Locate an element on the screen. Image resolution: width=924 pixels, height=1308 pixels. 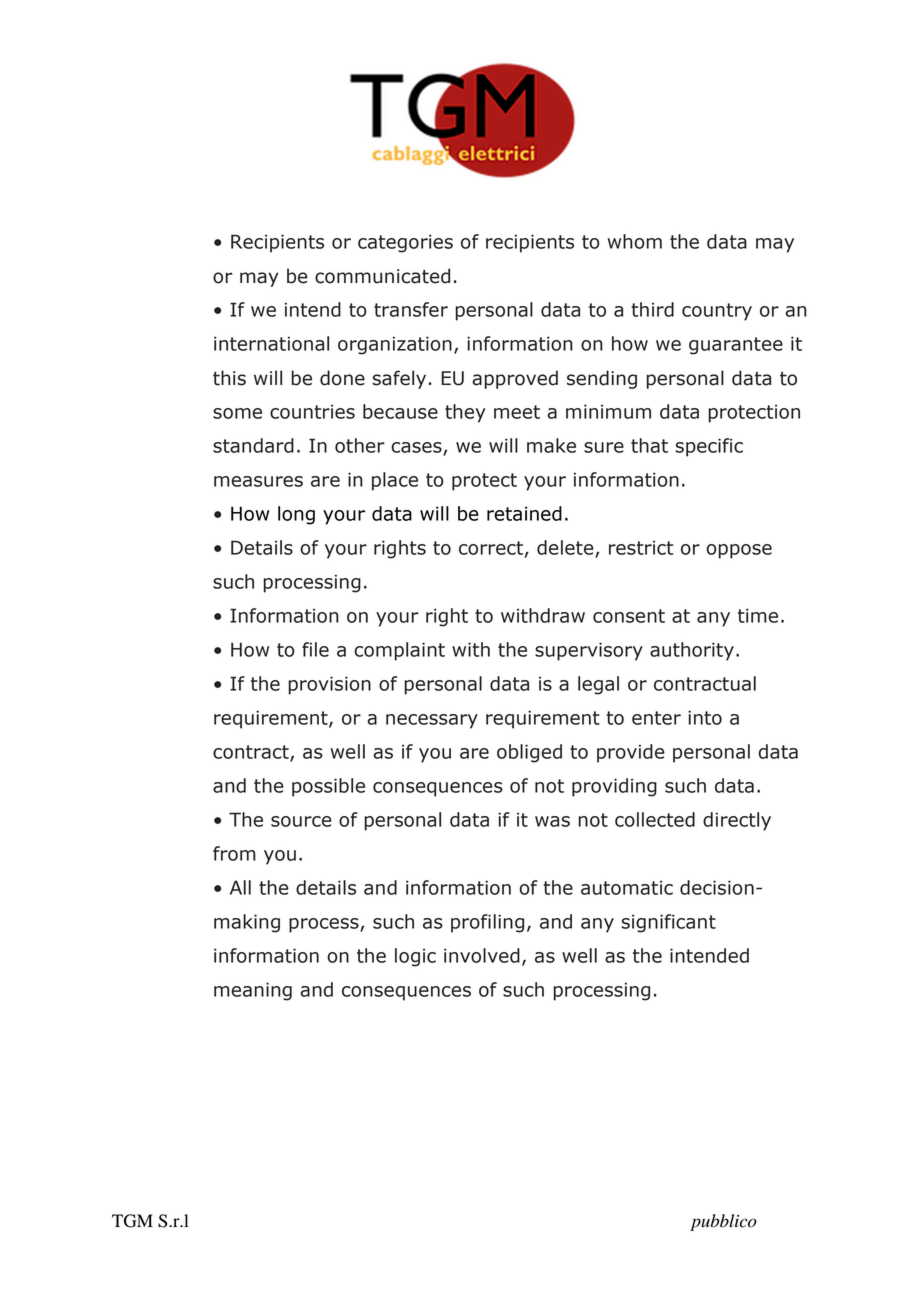
communicated is located at coordinates (382, 276).
